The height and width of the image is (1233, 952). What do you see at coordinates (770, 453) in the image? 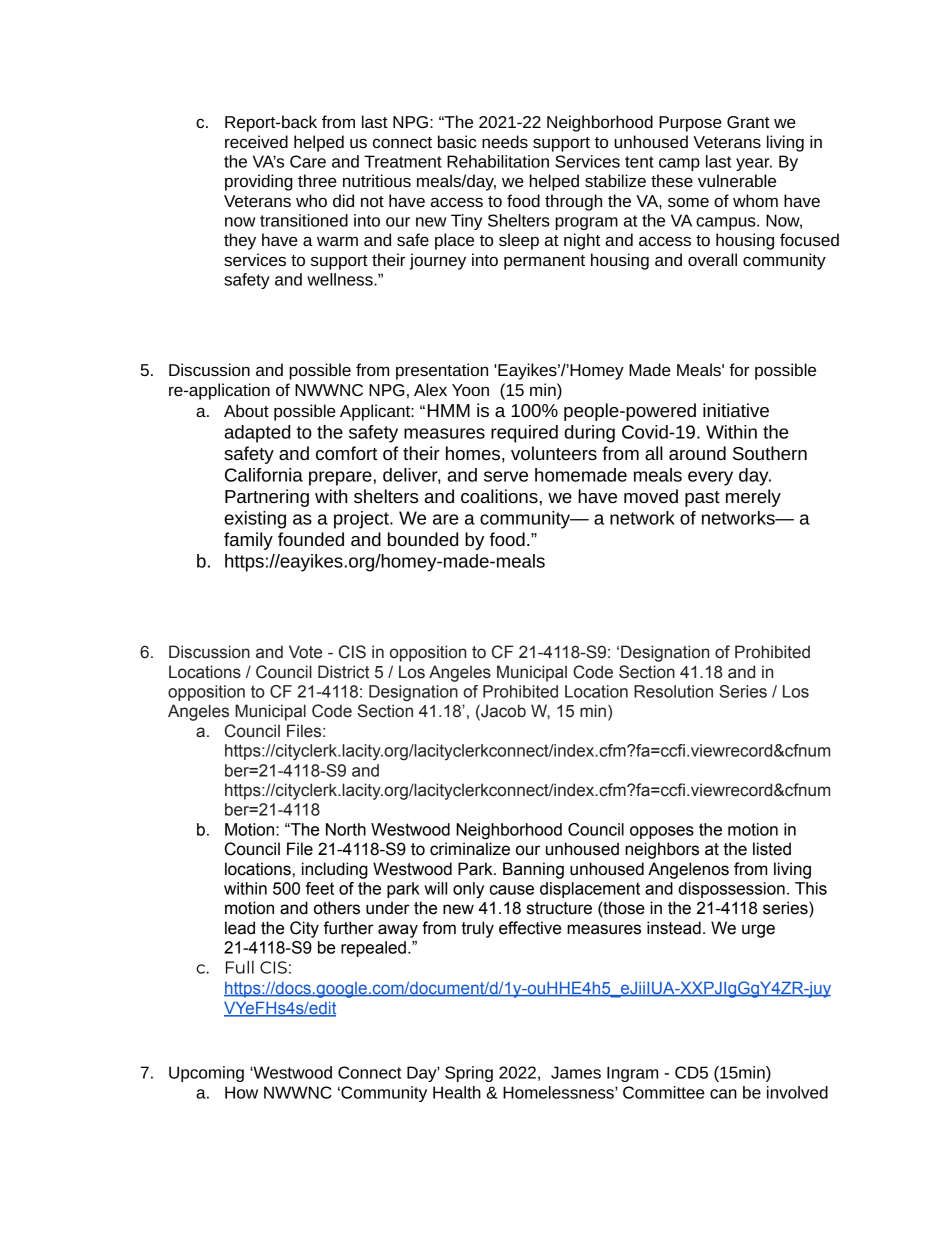
I see `Southern` at bounding box center [770, 453].
